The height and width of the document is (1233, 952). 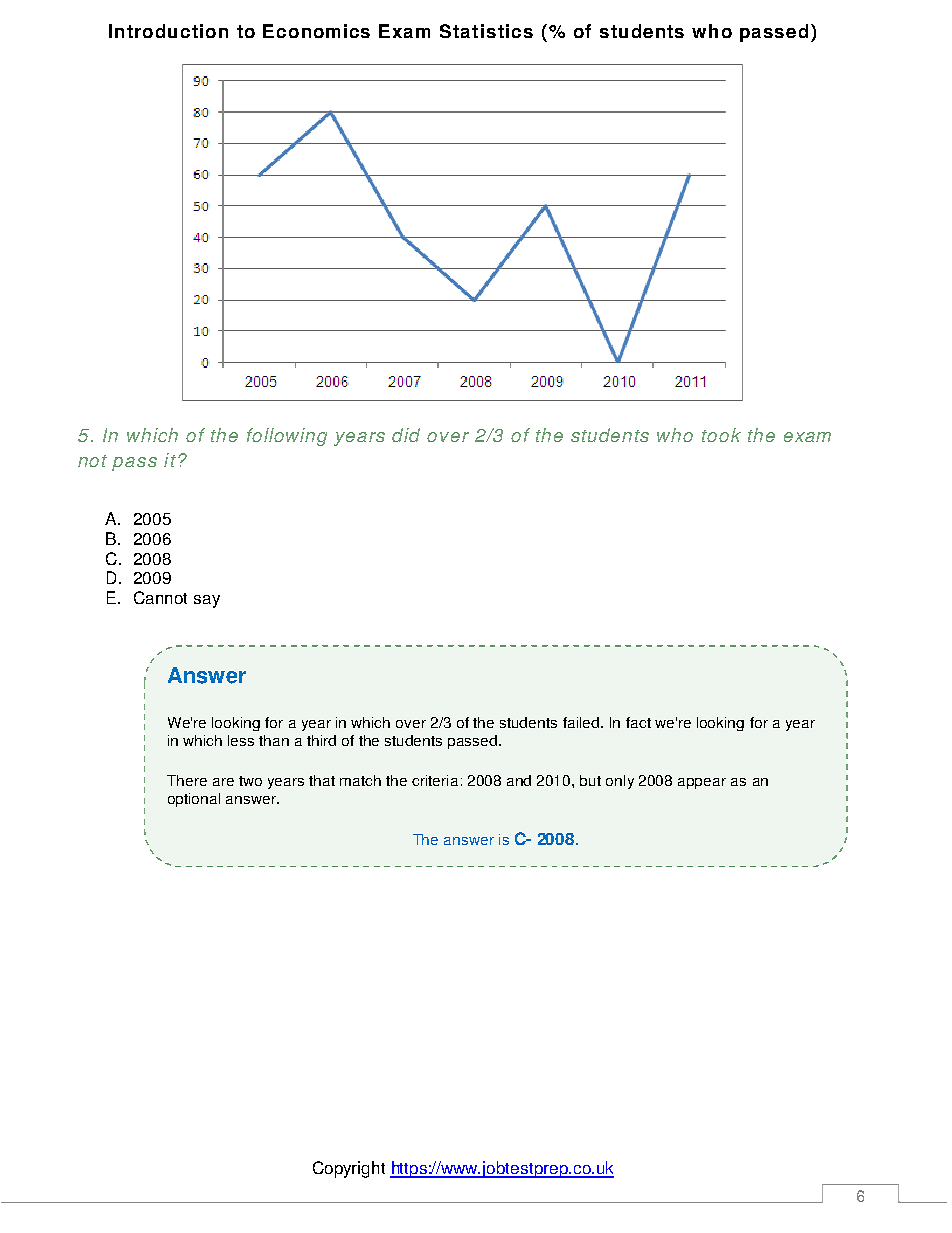 What do you see at coordinates (702, 783) in the document?
I see `appear` at bounding box center [702, 783].
